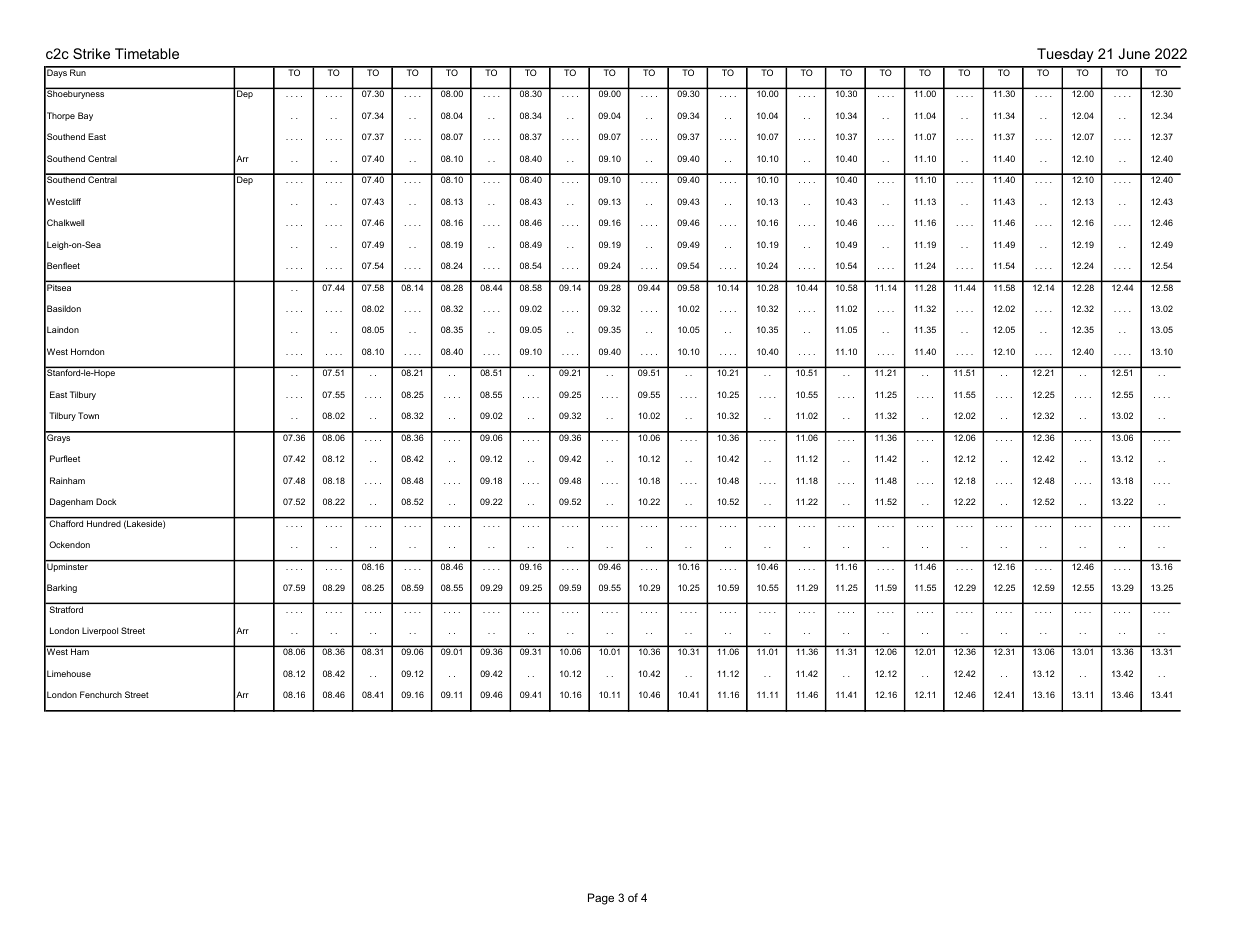 This document has height=952, width=1233. Describe the element at coordinates (85, 116) in the document. I see `Bay` at that location.
